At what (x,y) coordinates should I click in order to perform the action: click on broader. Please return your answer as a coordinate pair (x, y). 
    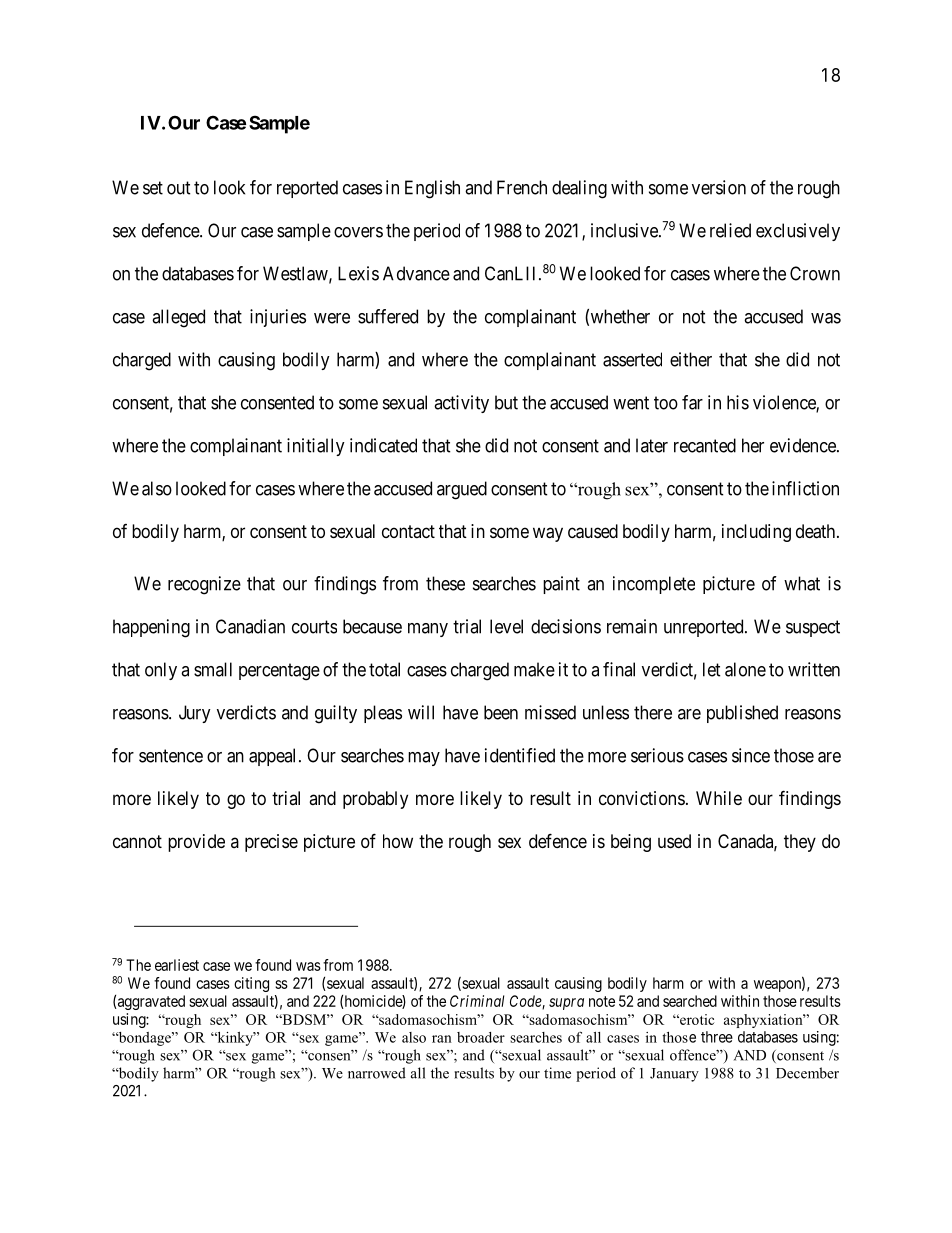
    Looking at the image, I should click on (481, 1037).
